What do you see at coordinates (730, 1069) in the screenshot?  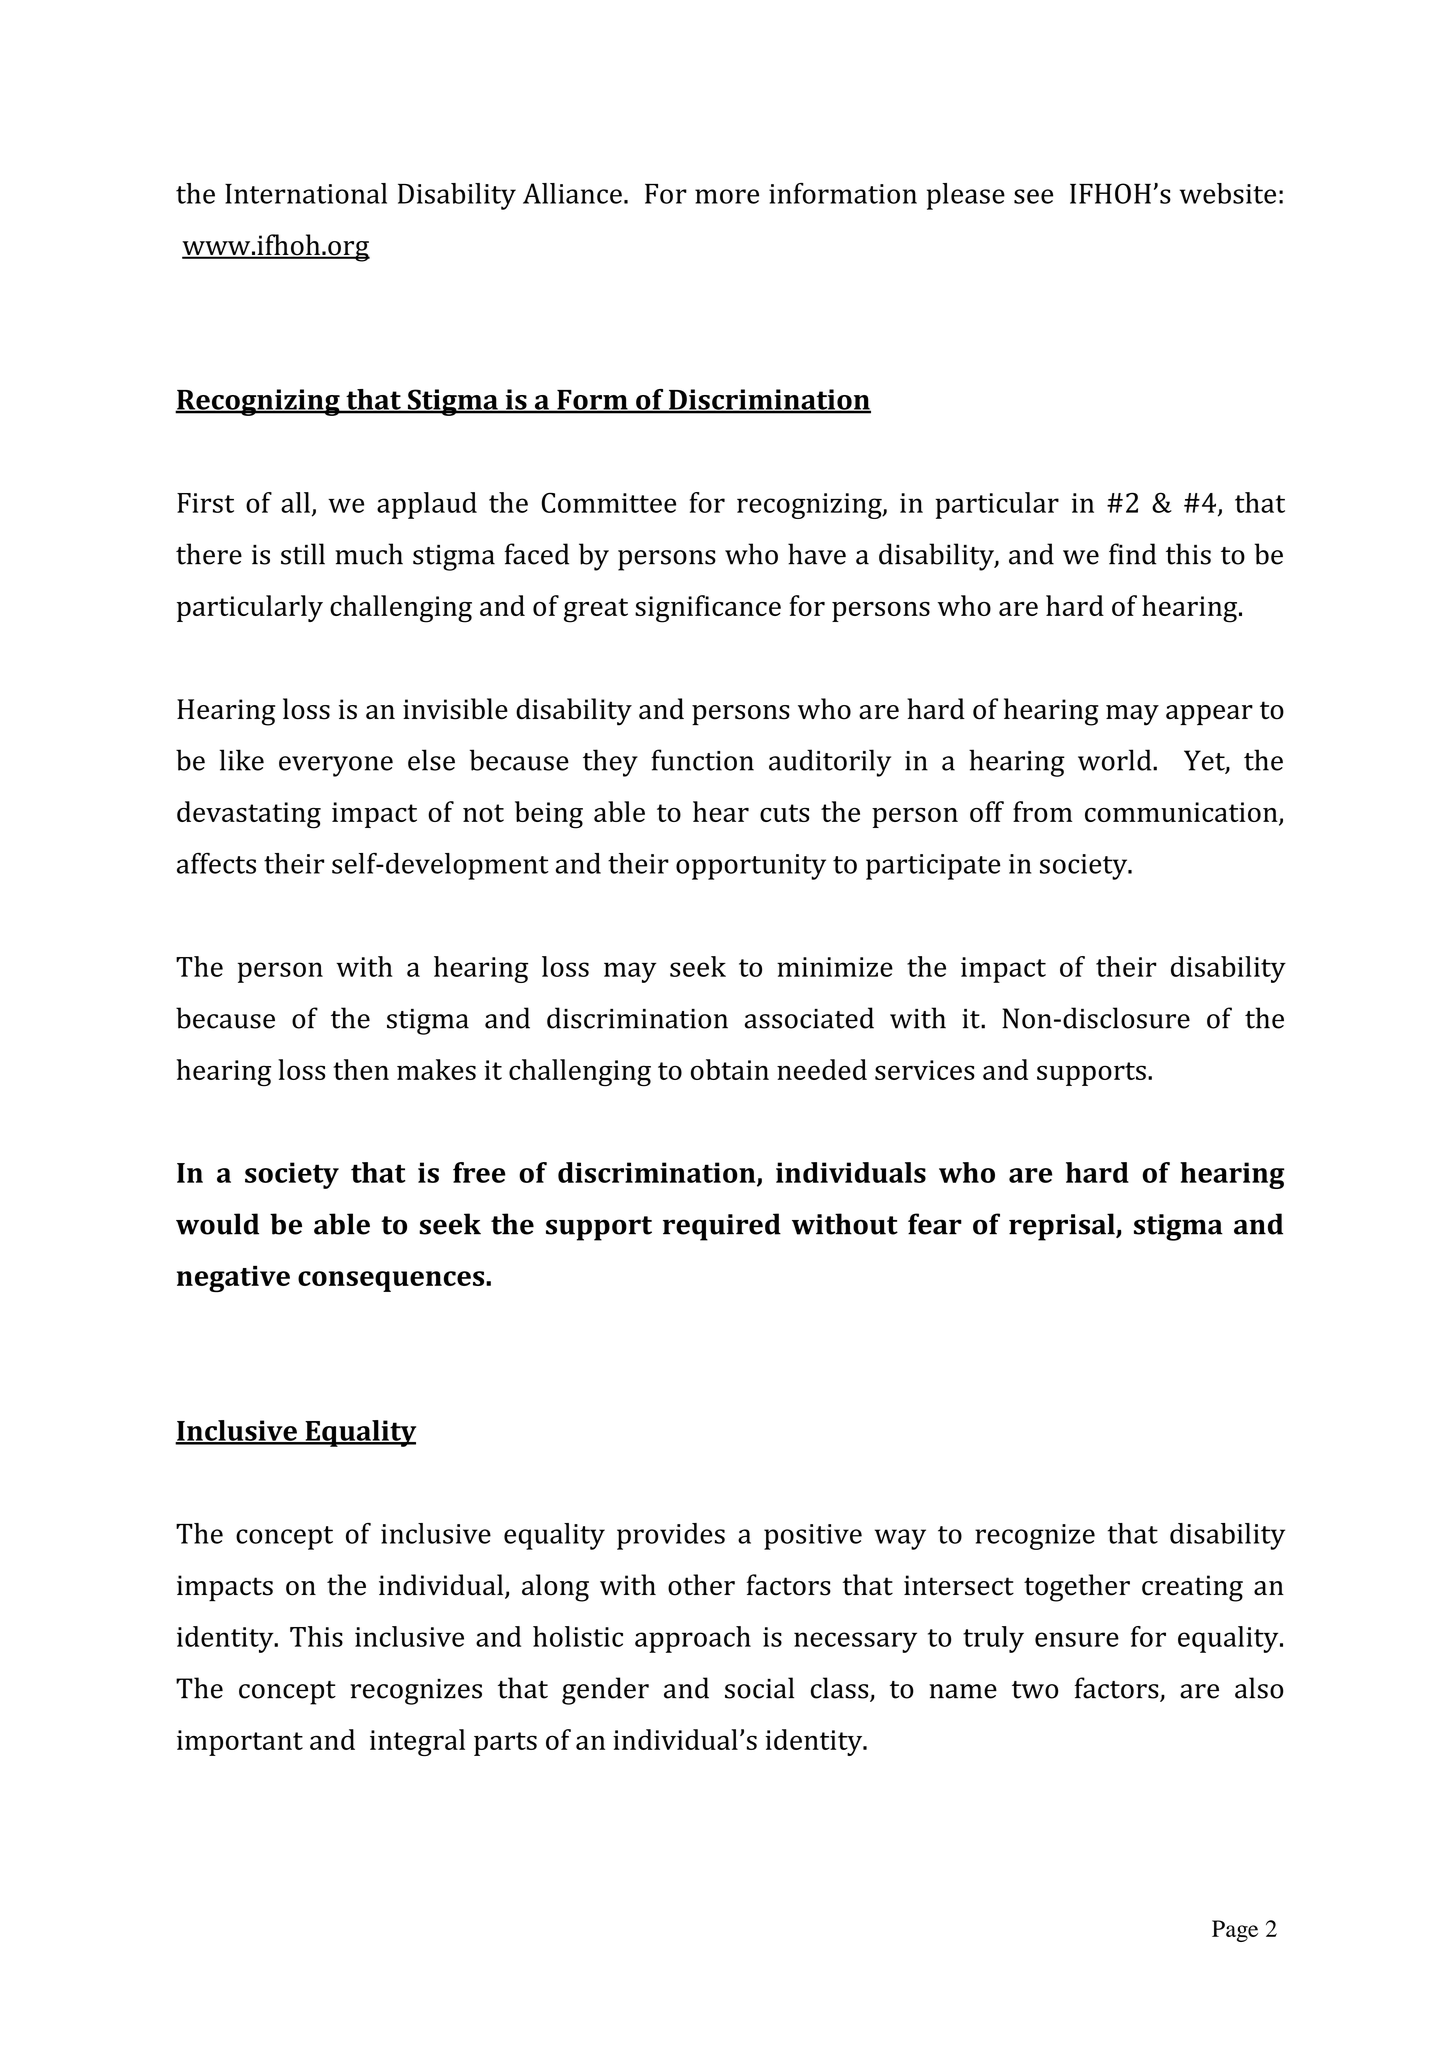 I see `obtain` at bounding box center [730, 1069].
